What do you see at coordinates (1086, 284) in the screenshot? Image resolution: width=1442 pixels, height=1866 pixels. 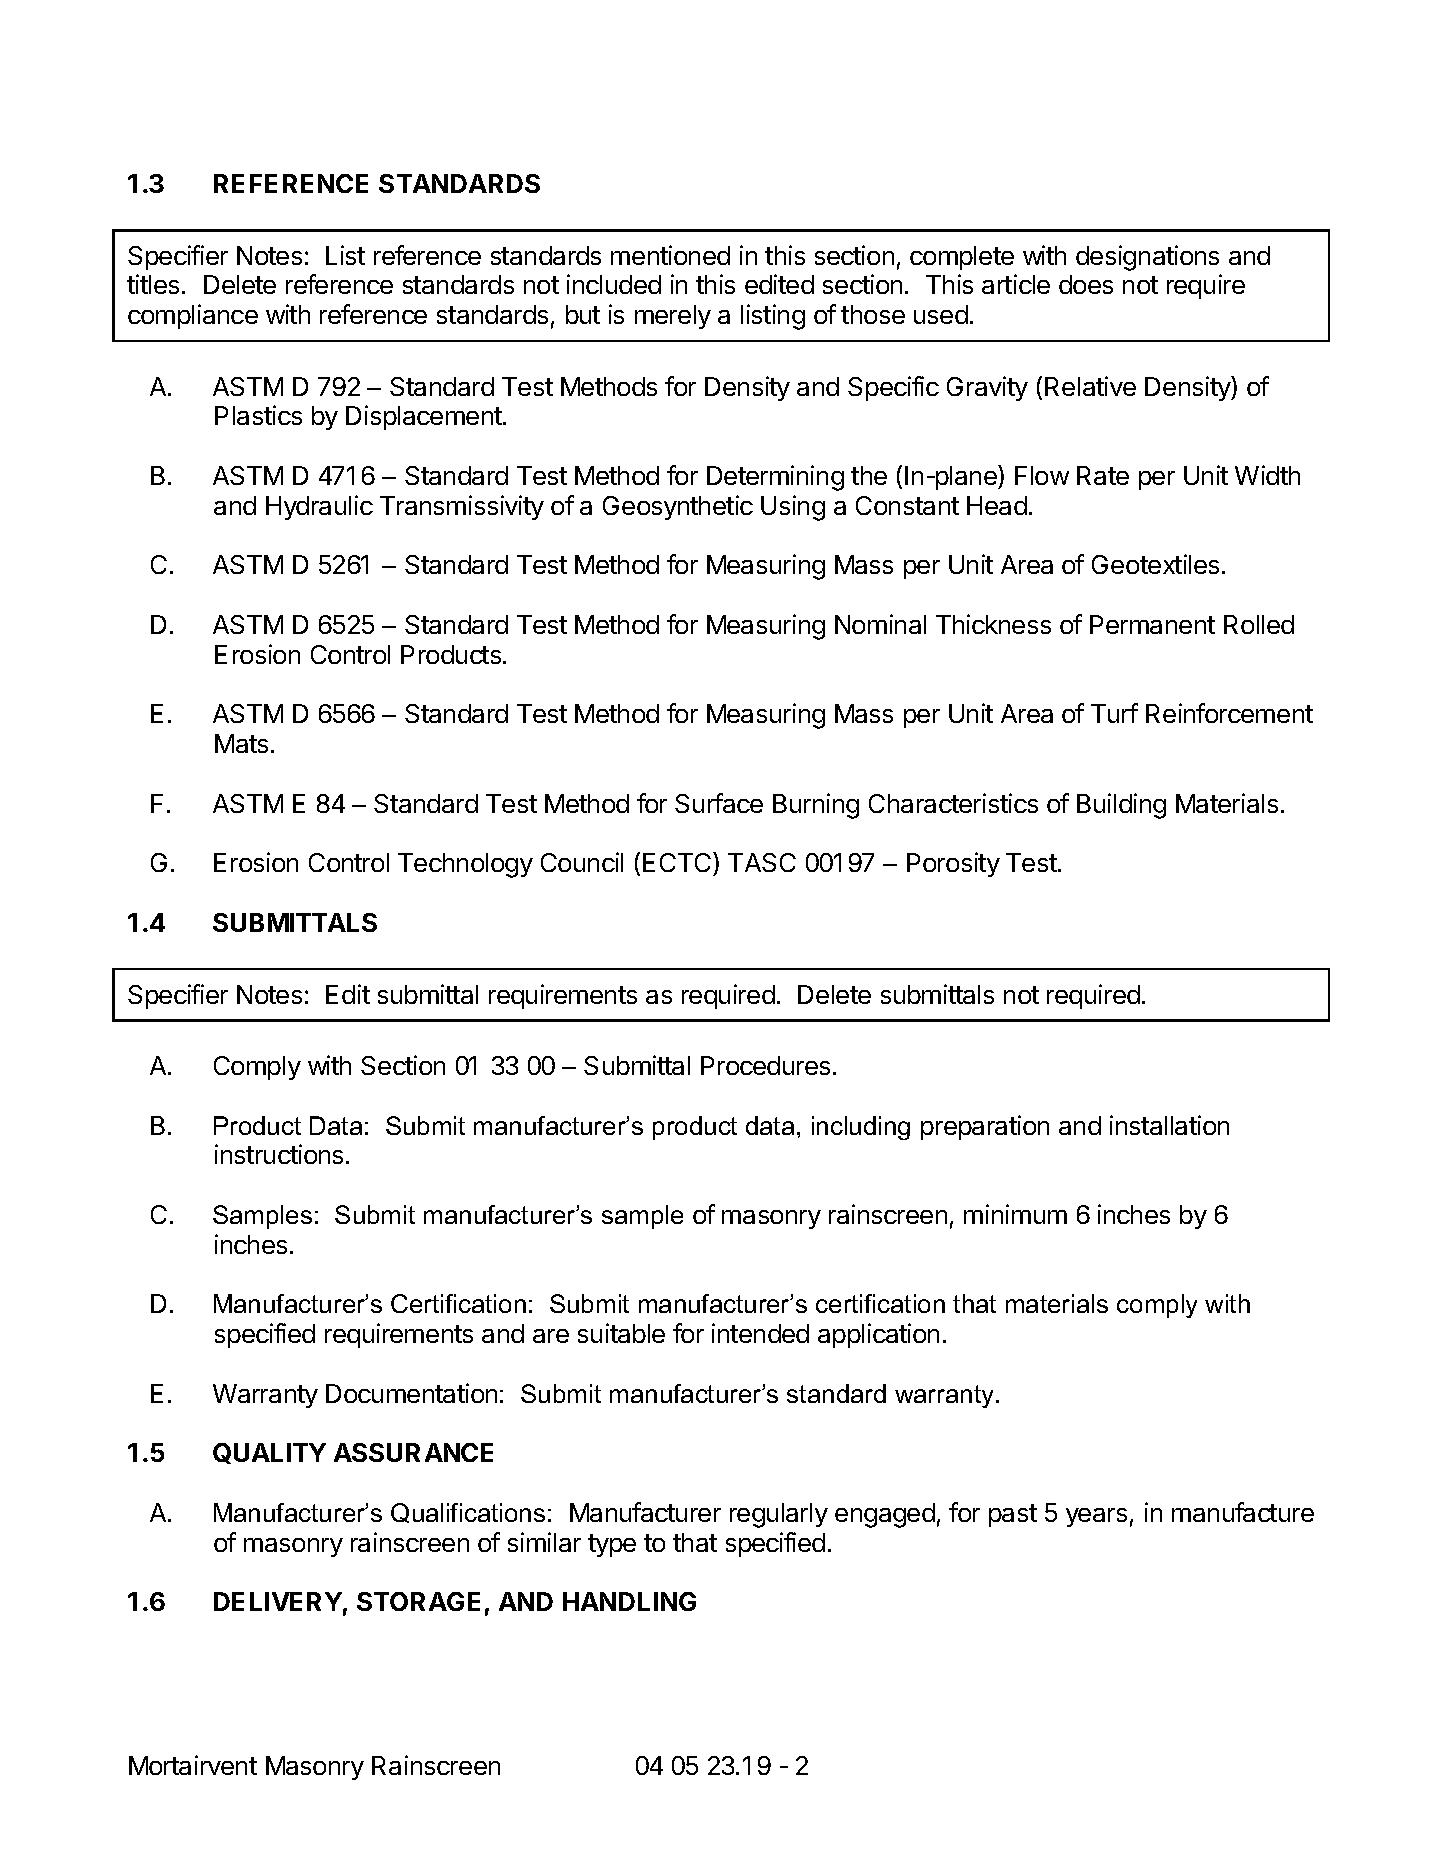 I see `does` at bounding box center [1086, 284].
